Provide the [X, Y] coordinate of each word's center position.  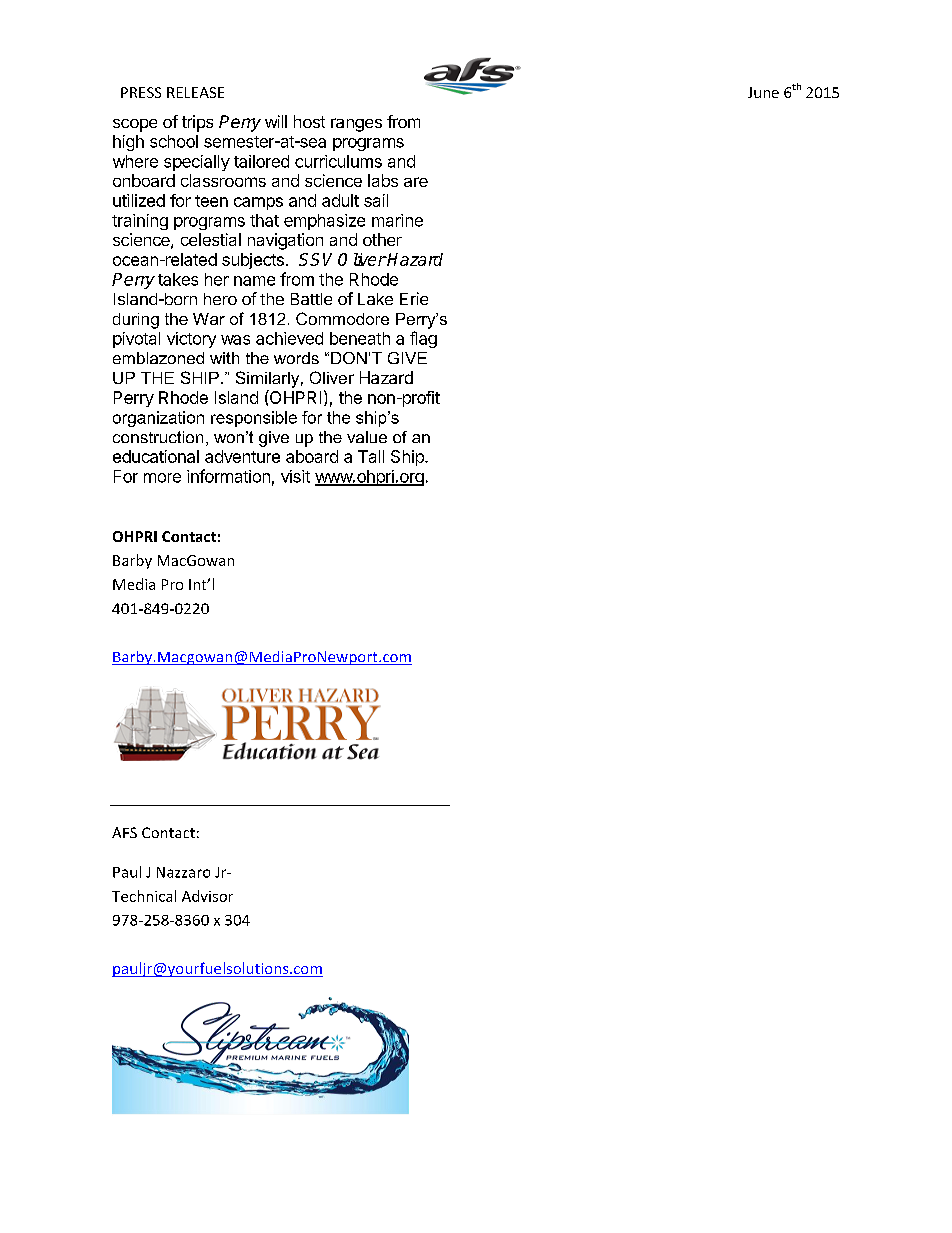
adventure [242, 456]
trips [197, 123]
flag [423, 339]
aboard [312, 456]
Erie [414, 298]
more [162, 478]
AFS [124, 832]
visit [295, 476]
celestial [211, 239]
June [763, 92]
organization [158, 419]
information [228, 476]
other [382, 239]
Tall [371, 456]
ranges [356, 125]
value [367, 437]
